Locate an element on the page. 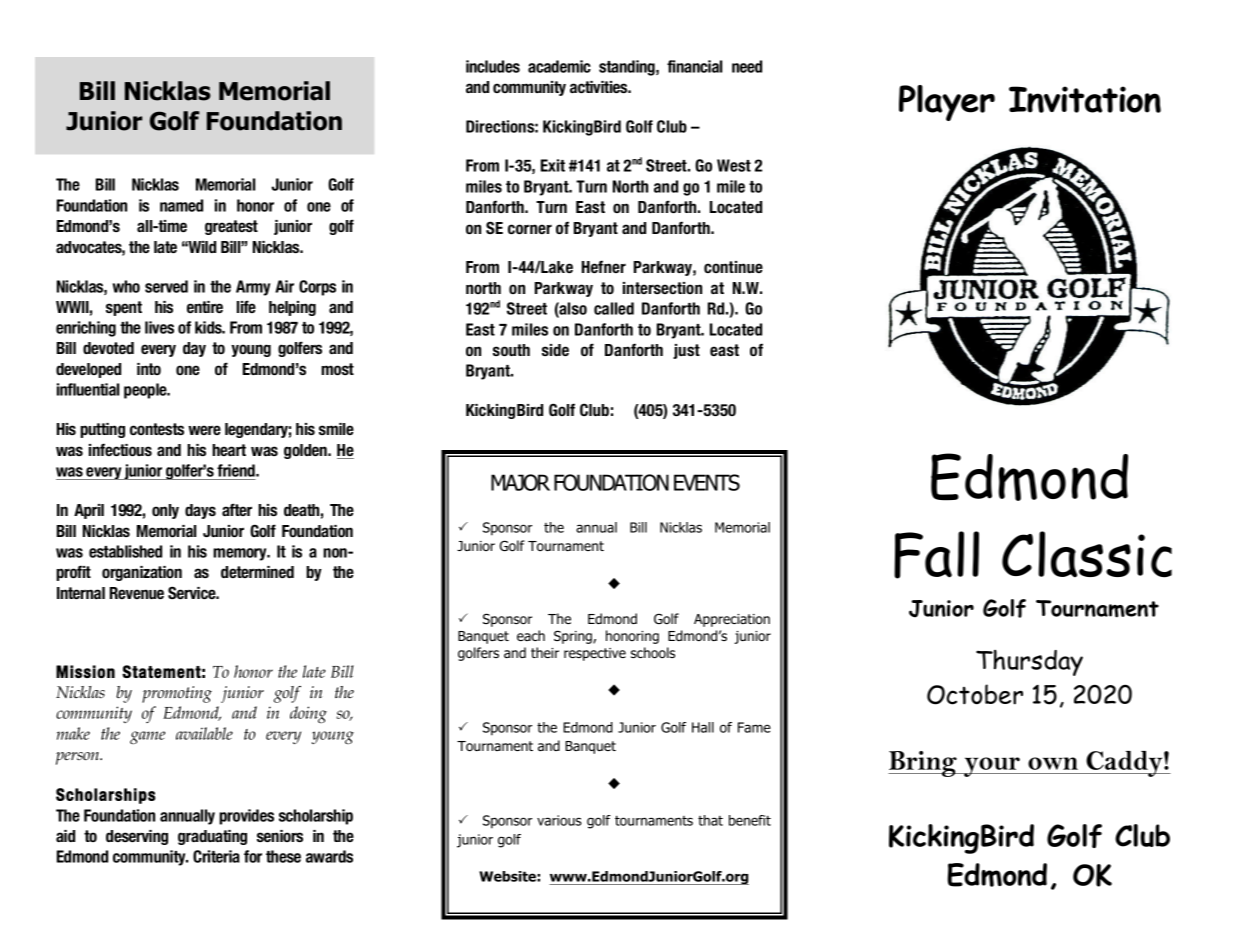 The width and height of the document is (1233, 952). Fall is located at coordinates (936, 555).
